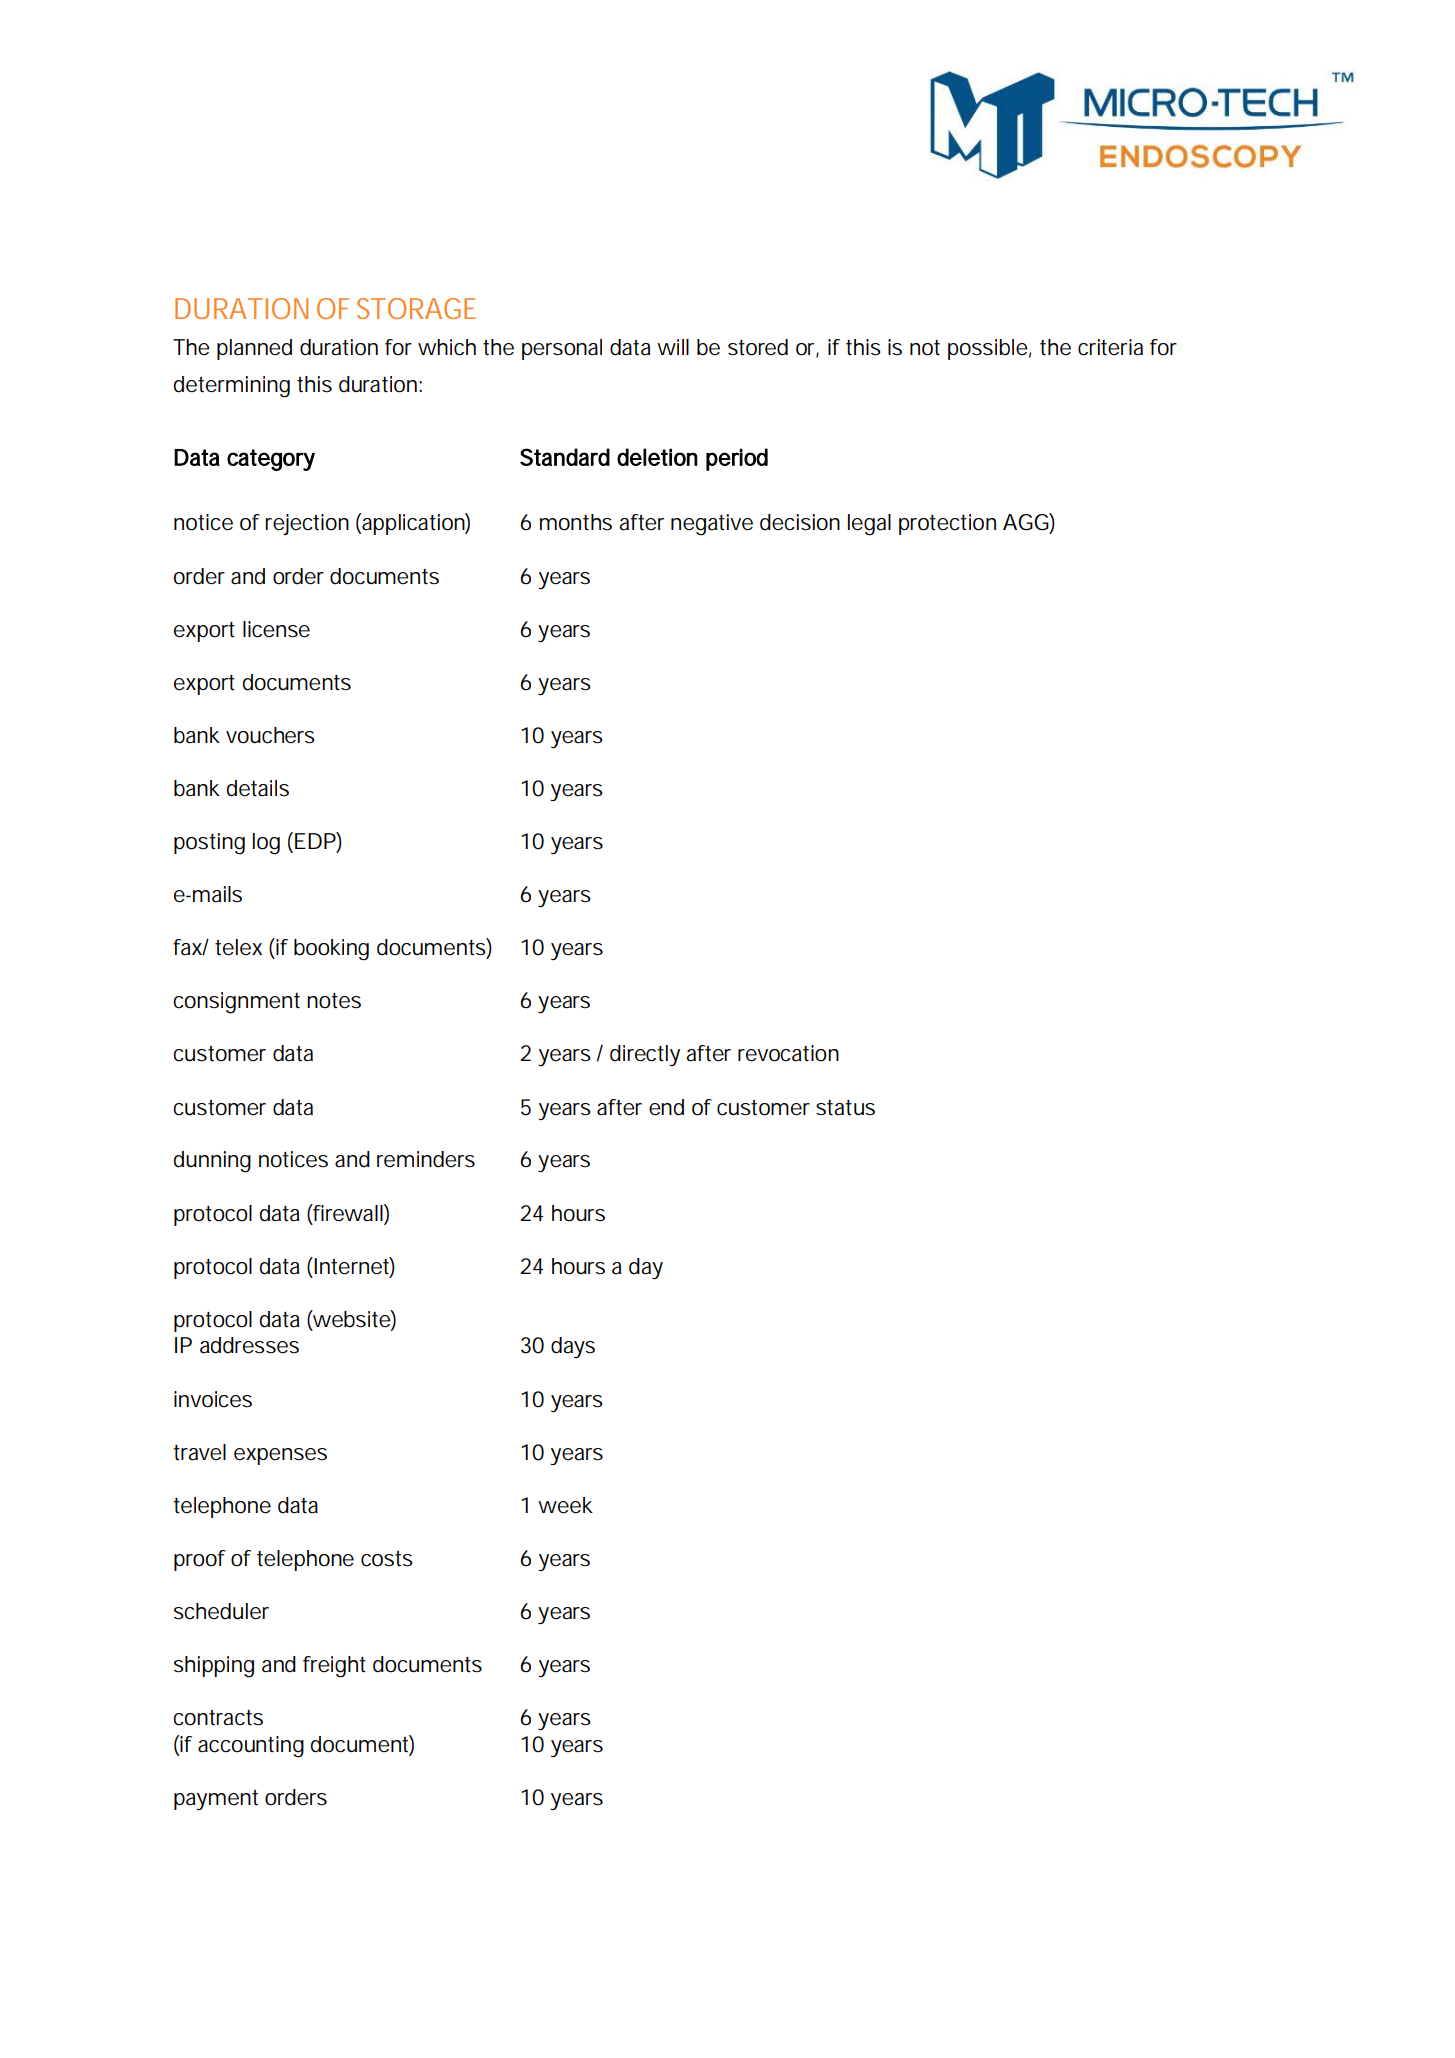  What do you see at coordinates (562, 349) in the screenshot?
I see `personal` at bounding box center [562, 349].
